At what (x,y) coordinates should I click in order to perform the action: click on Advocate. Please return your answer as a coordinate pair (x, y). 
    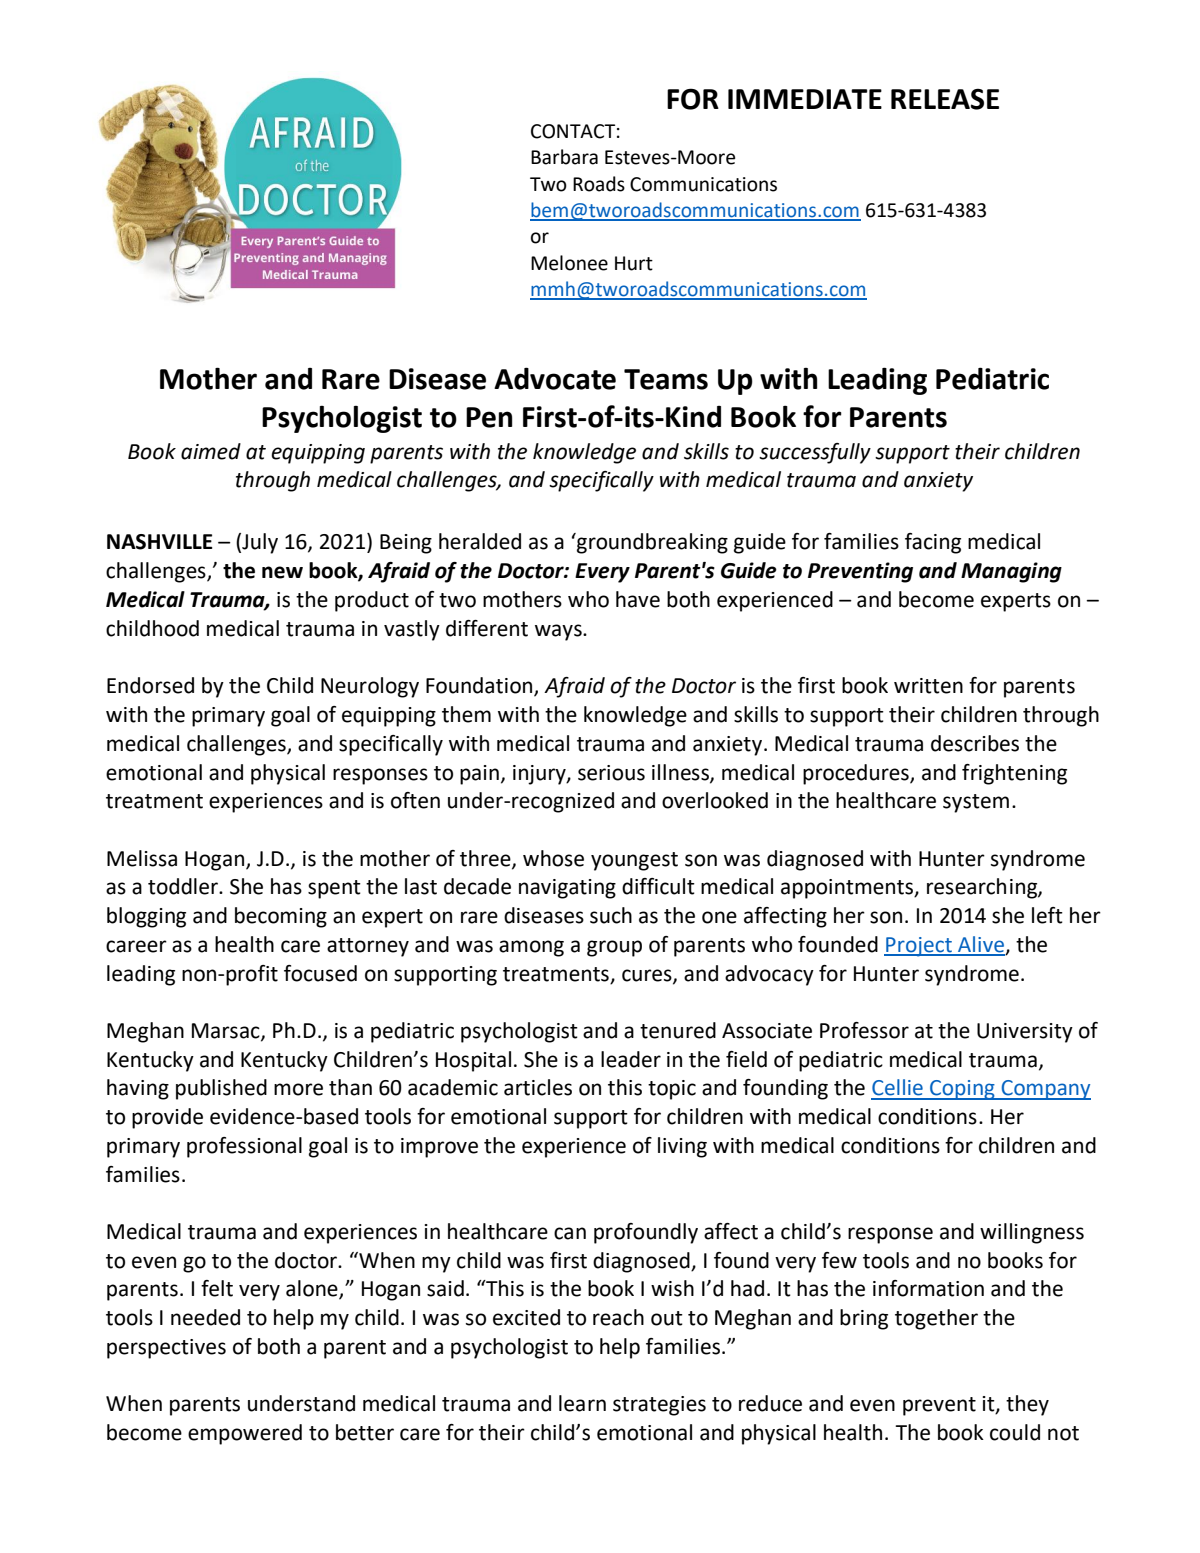
    Looking at the image, I should click on (555, 378).
